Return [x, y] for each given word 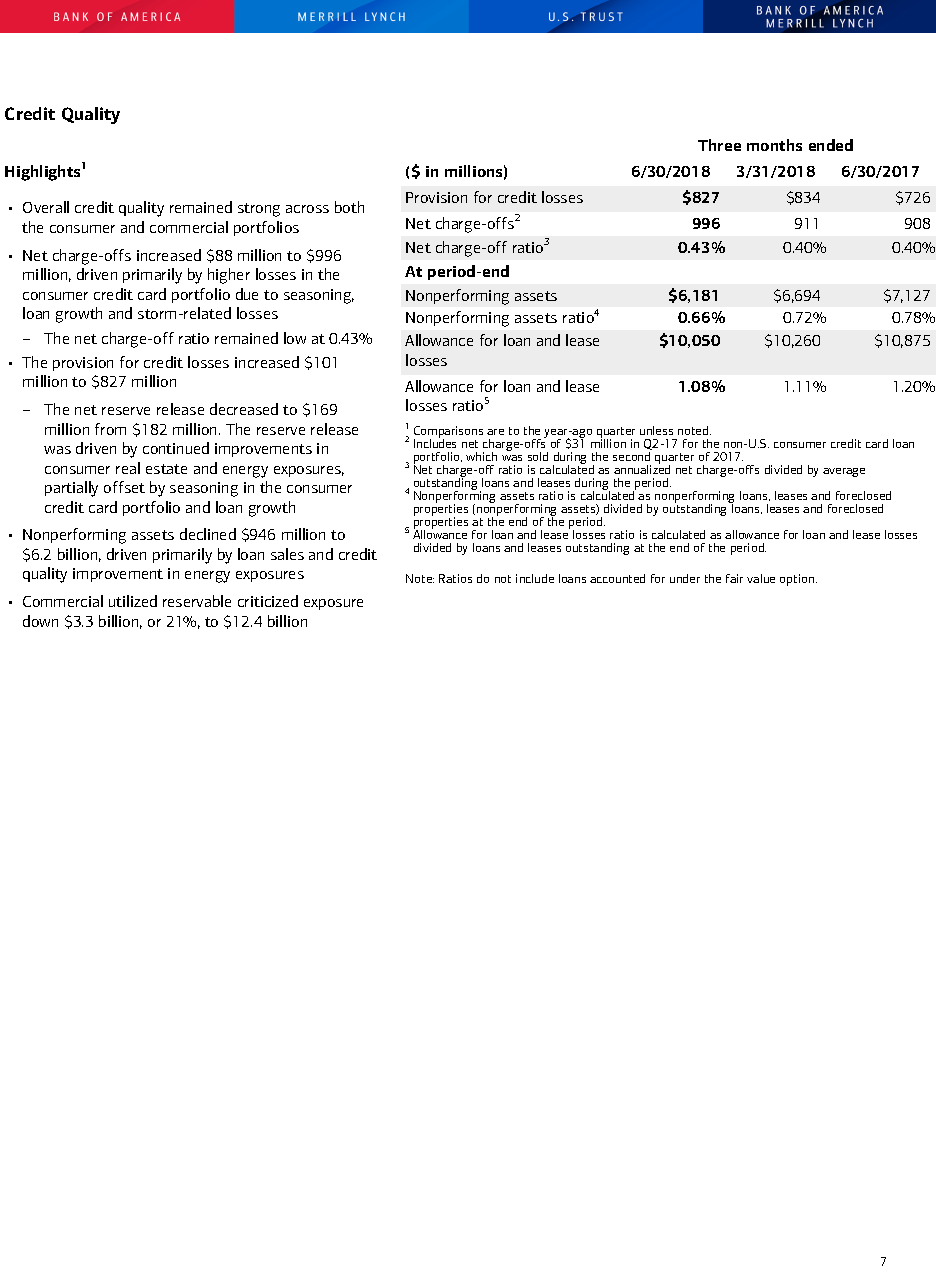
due [247, 294]
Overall [46, 207]
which [481, 456]
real [128, 468]
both [349, 207]
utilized [133, 601]
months [774, 145]
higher [229, 276]
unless [656, 430]
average [844, 472]
